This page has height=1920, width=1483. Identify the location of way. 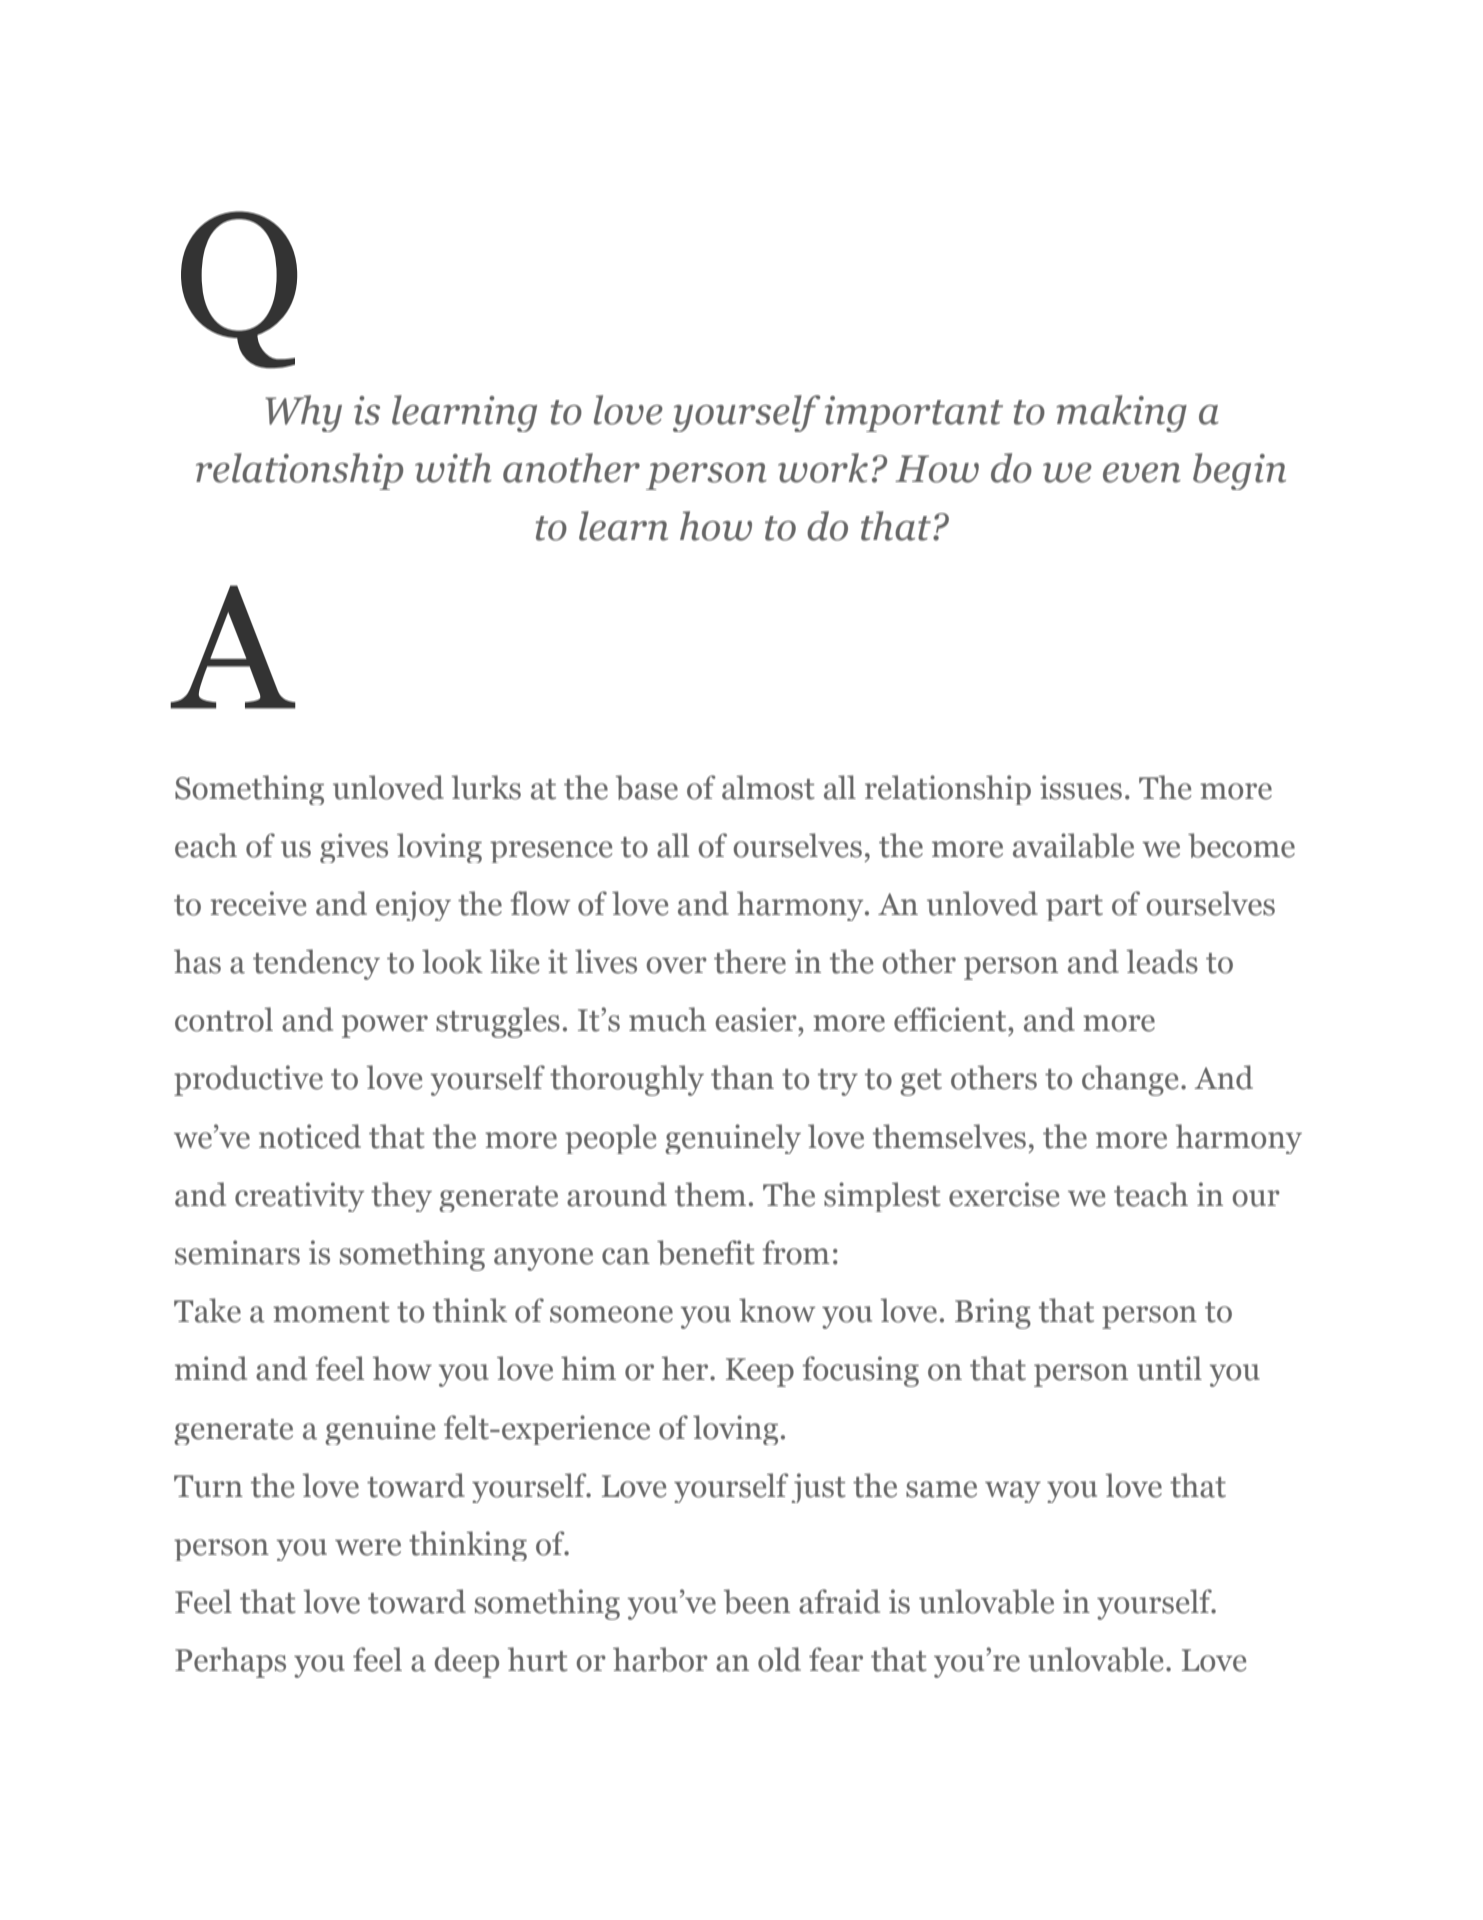
(1013, 1492).
